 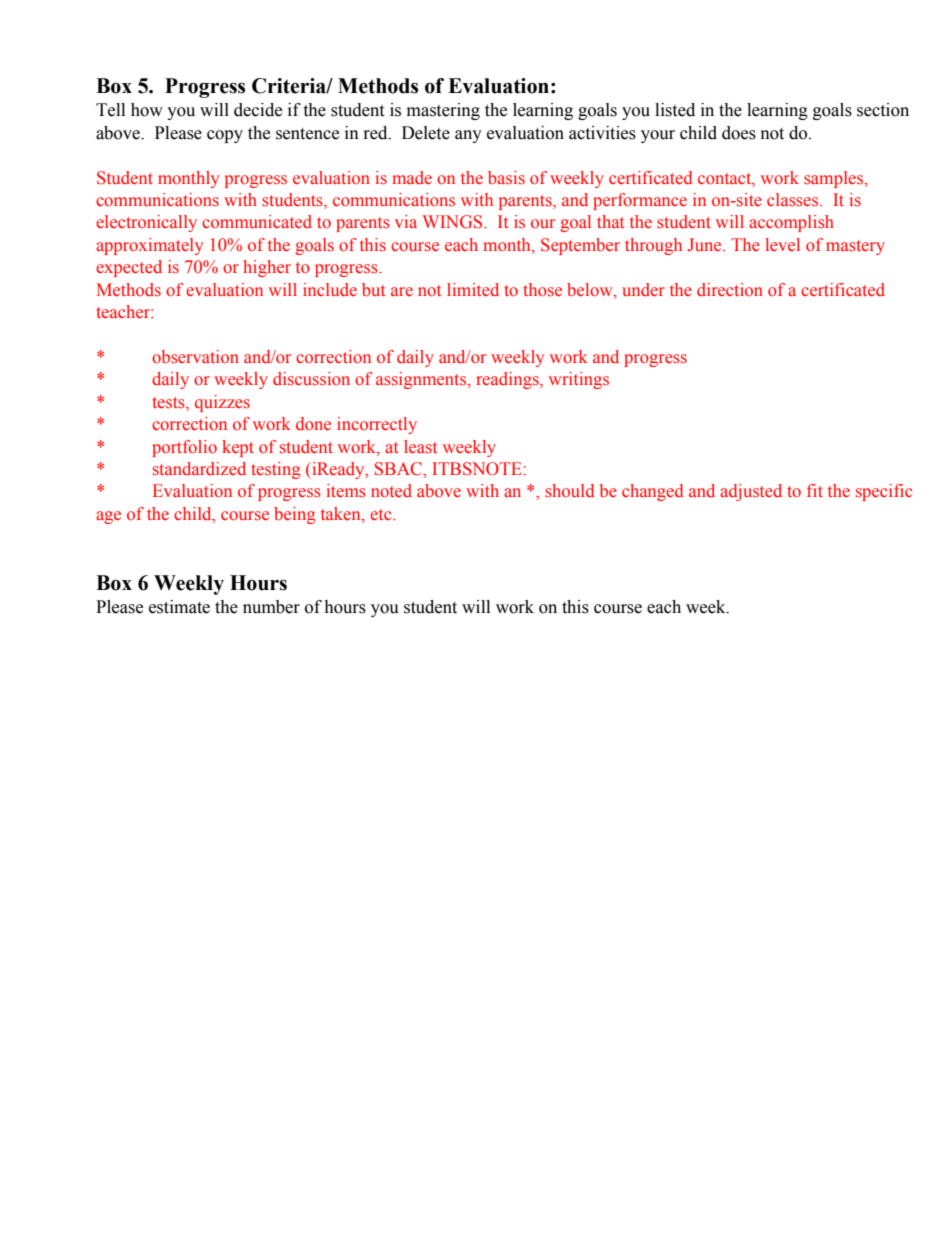 I want to click on observation, so click(x=195, y=357).
